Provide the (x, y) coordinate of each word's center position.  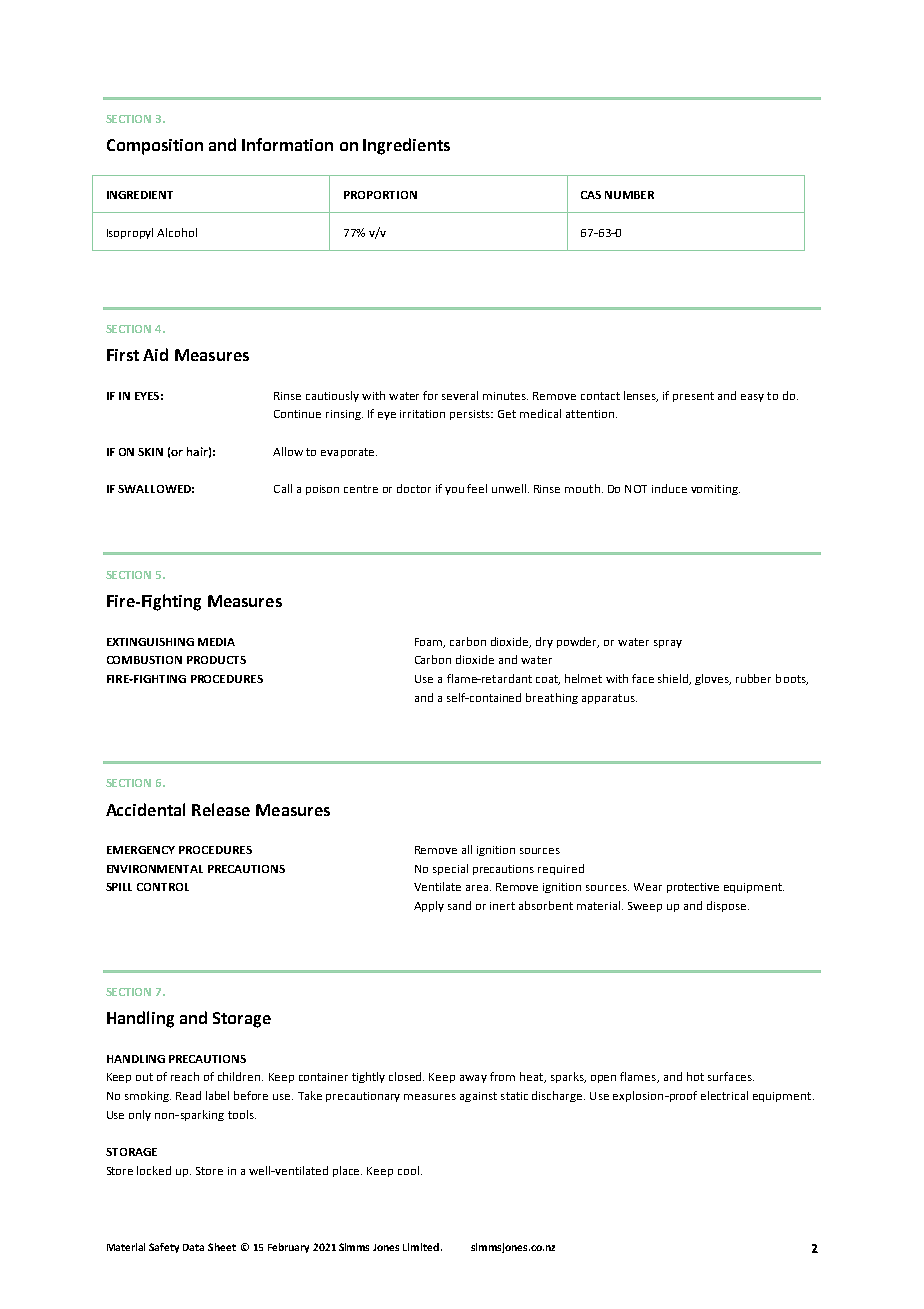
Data (193, 1247)
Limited (421, 1247)
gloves (713, 679)
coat (548, 680)
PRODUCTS (216, 660)
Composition (155, 147)
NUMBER (629, 195)
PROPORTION (380, 195)
